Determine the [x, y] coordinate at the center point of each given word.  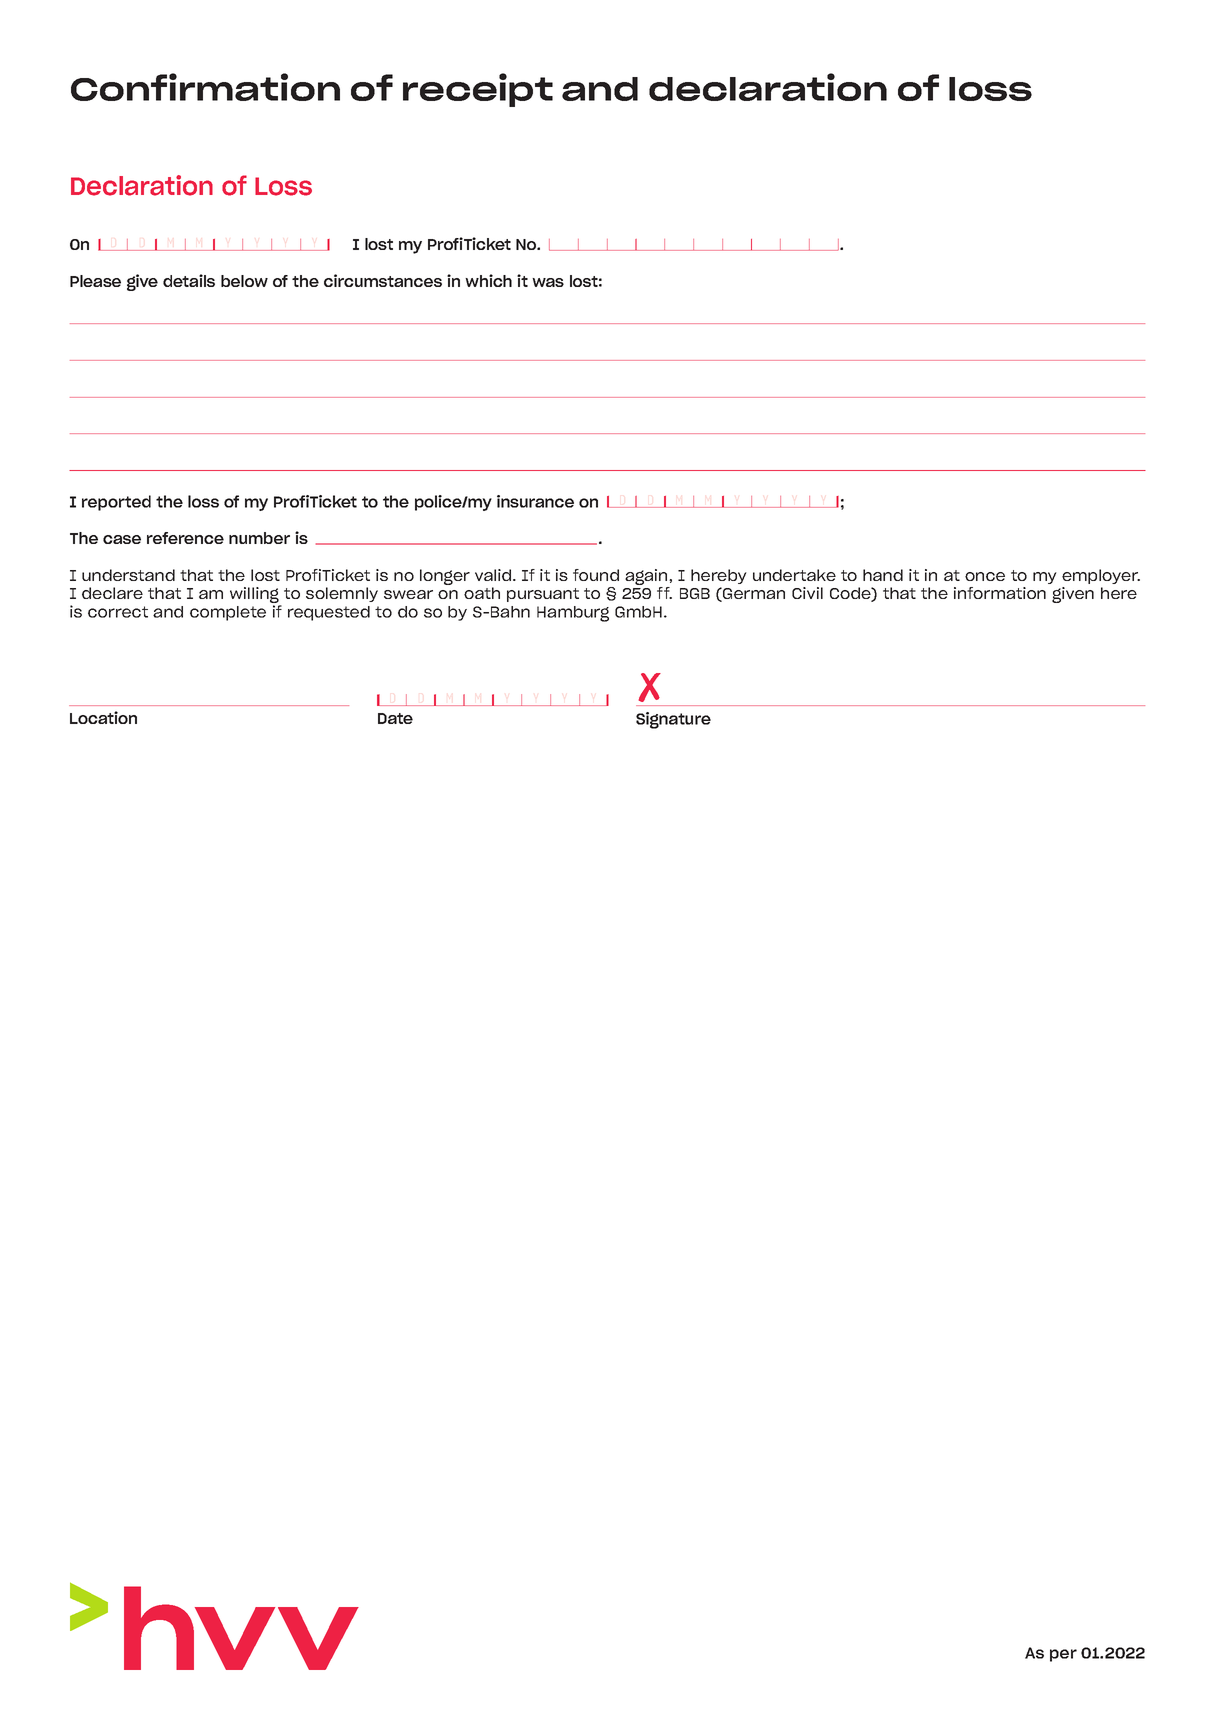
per [1063, 1655]
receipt [478, 90]
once [985, 576]
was [548, 282]
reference [185, 538]
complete [228, 613]
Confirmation [205, 87]
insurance [535, 501]
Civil [807, 593]
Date [395, 718]
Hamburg [573, 614]
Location [103, 717]
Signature [673, 720]
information [1000, 593]
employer [1101, 576]
